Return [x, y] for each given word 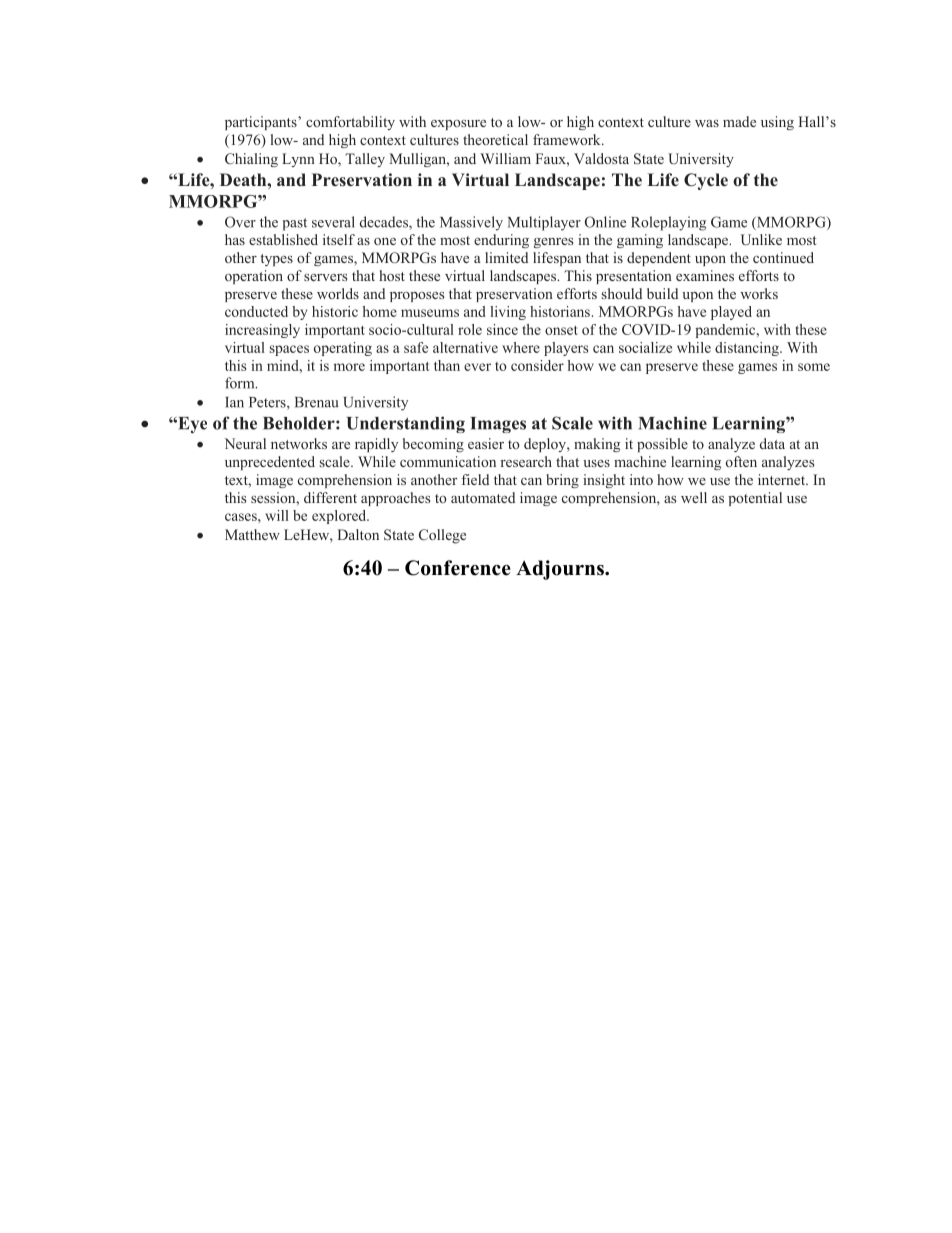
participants [262, 123]
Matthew [252, 534]
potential [755, 499]
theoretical [495, 139]
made [739, 121]
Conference [458, 568]
